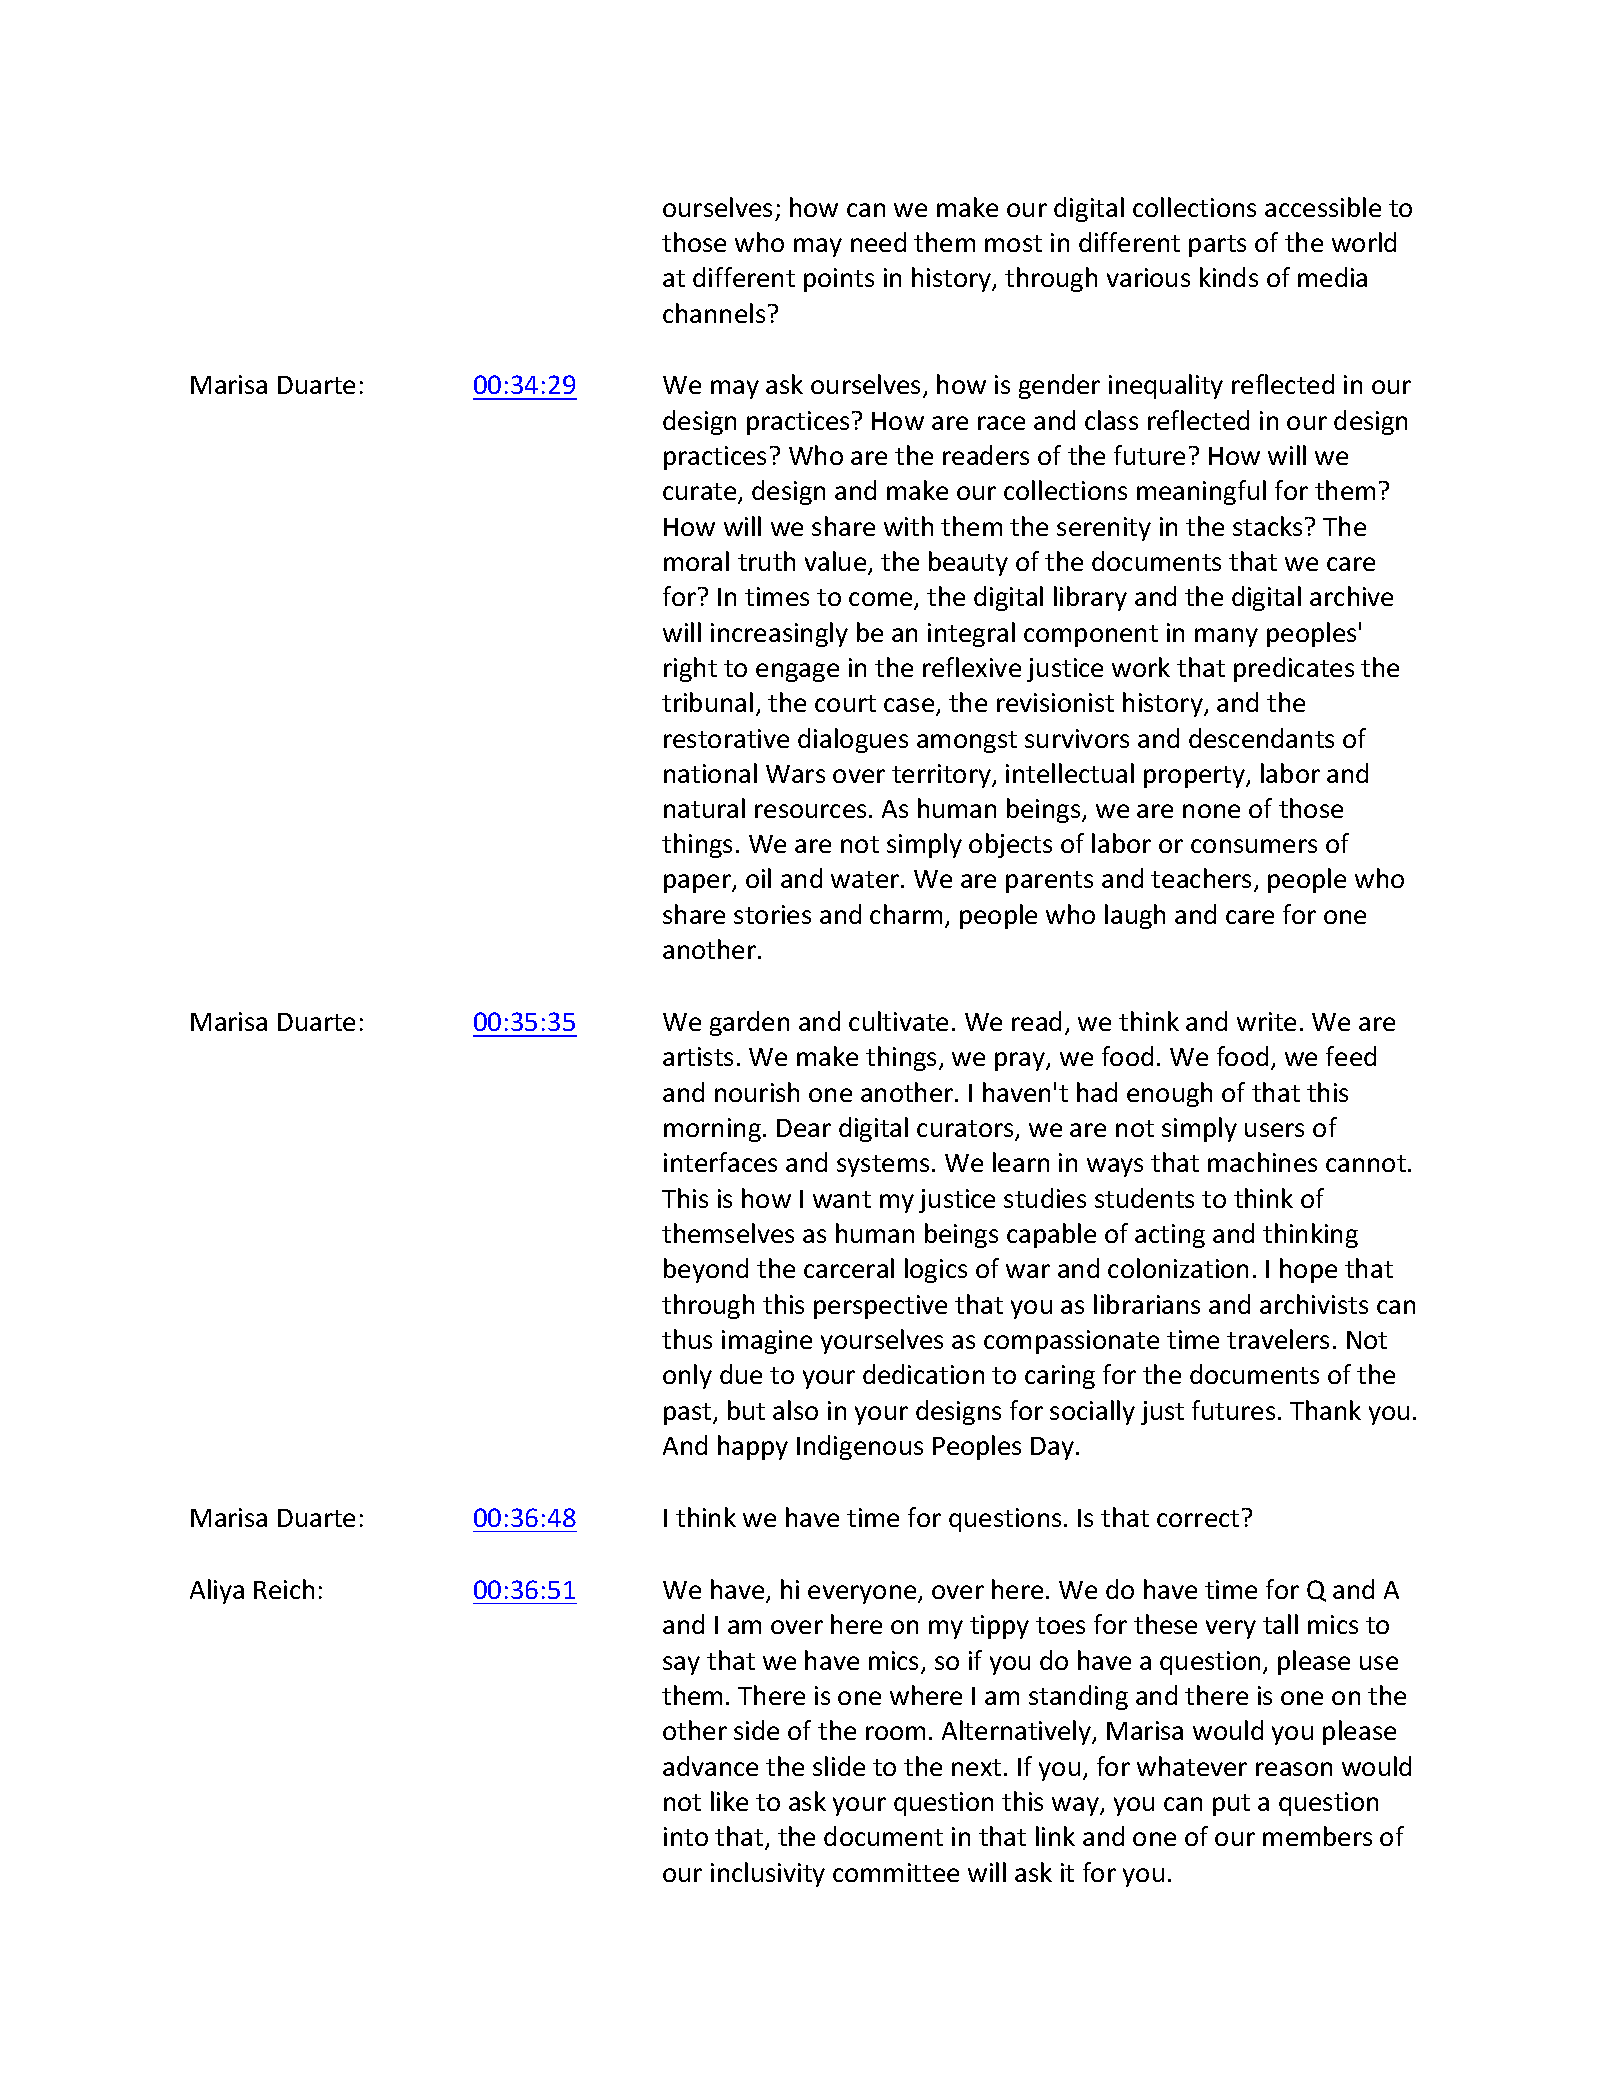 The image size is (1609, 2082). I want to click on channels, so click(714, 313).
